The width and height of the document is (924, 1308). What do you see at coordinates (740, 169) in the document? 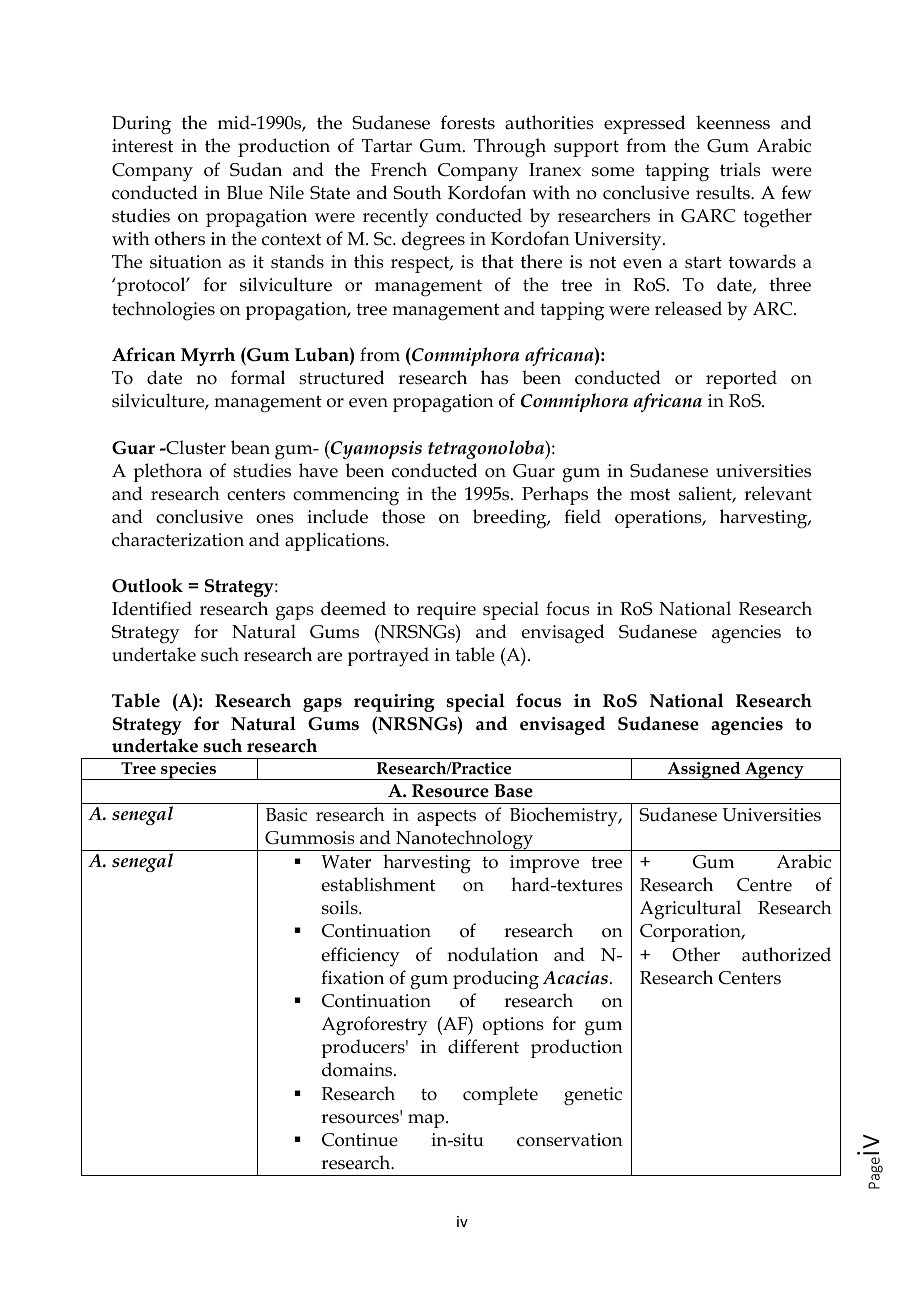
I see `trials` at bounding box center [740, 169].
